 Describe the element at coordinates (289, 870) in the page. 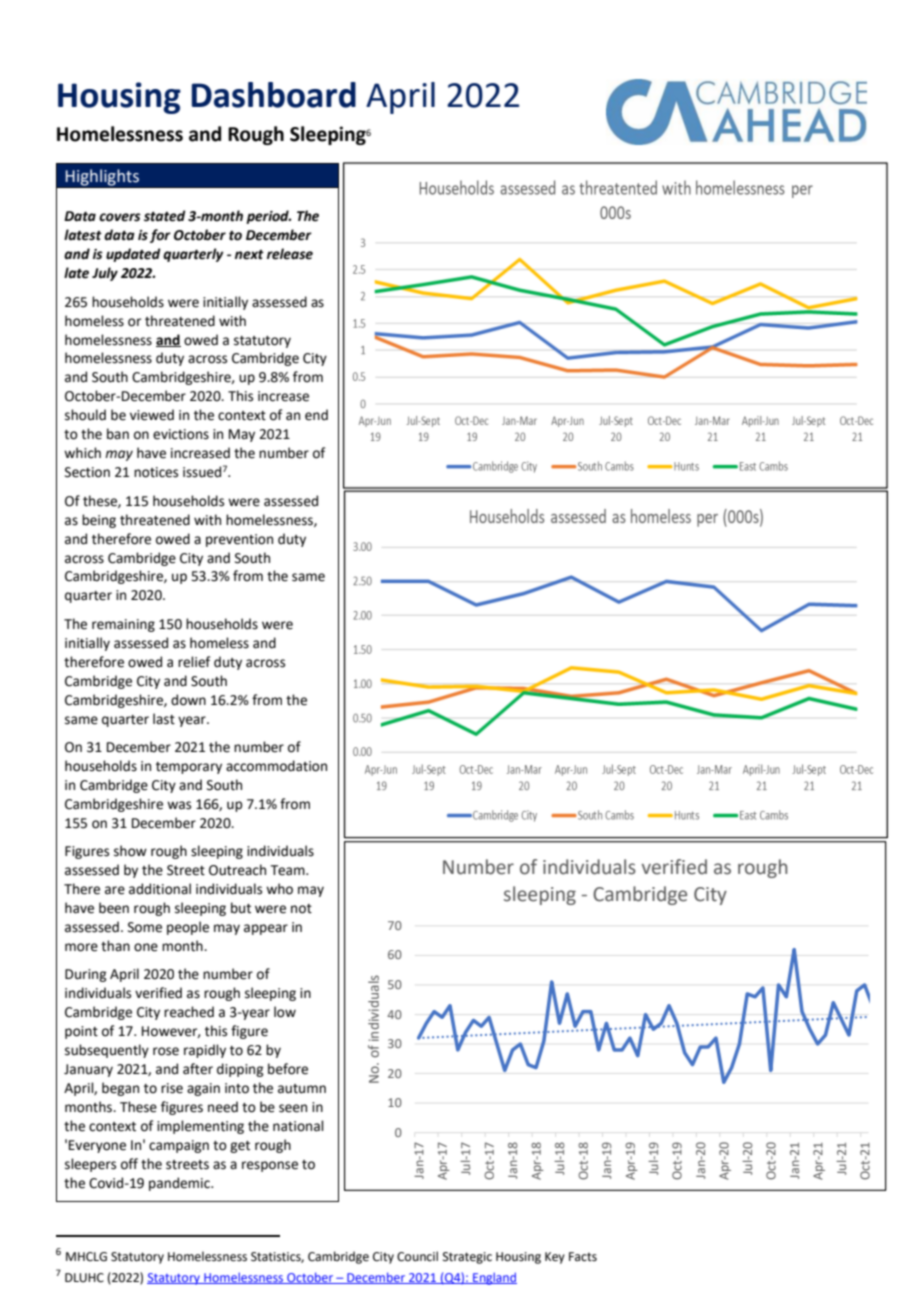

I see `Team` at that location.
